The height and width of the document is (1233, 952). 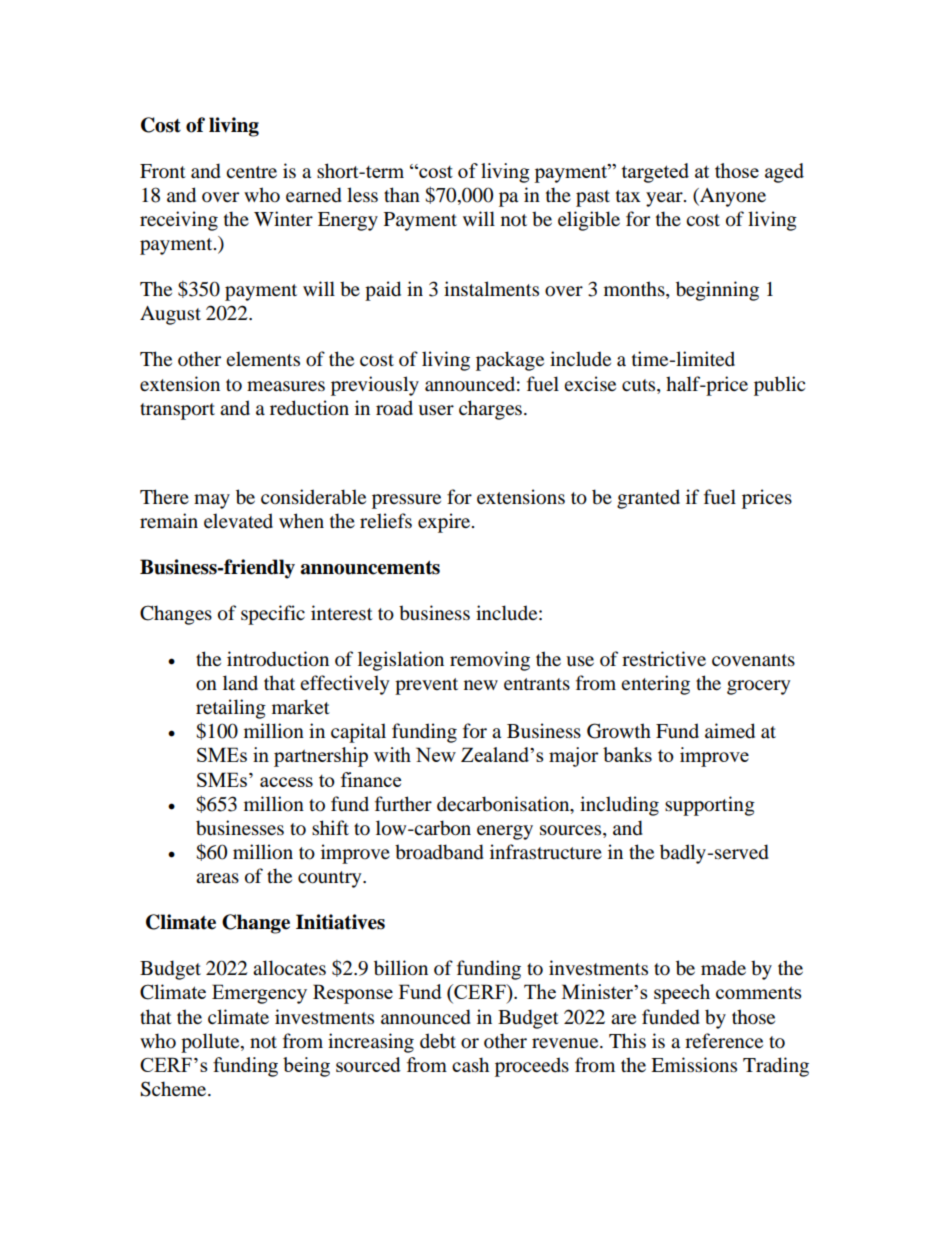 I want to click on expire, so click(x=445, y=523).
